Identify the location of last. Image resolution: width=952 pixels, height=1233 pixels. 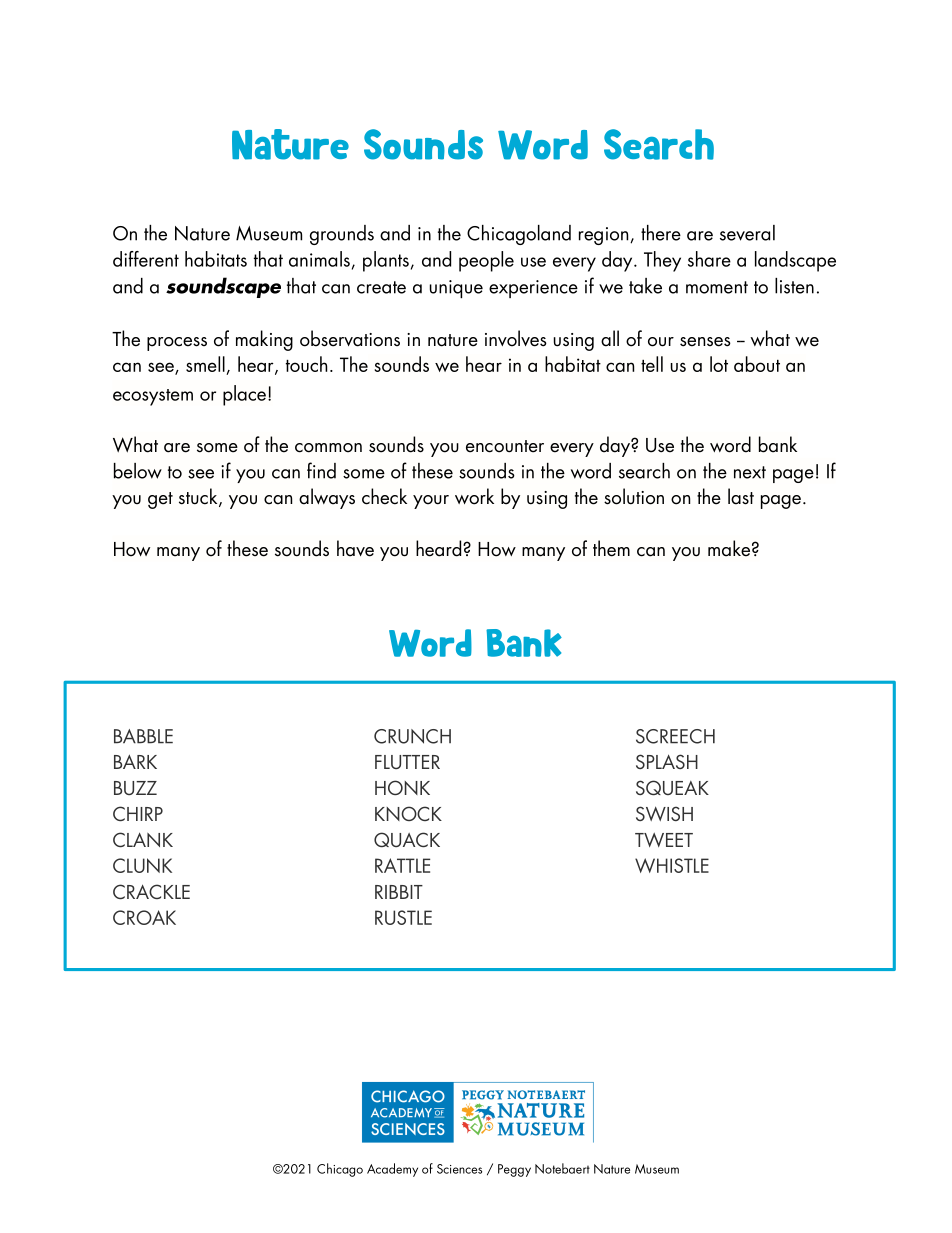
(741, 496).
